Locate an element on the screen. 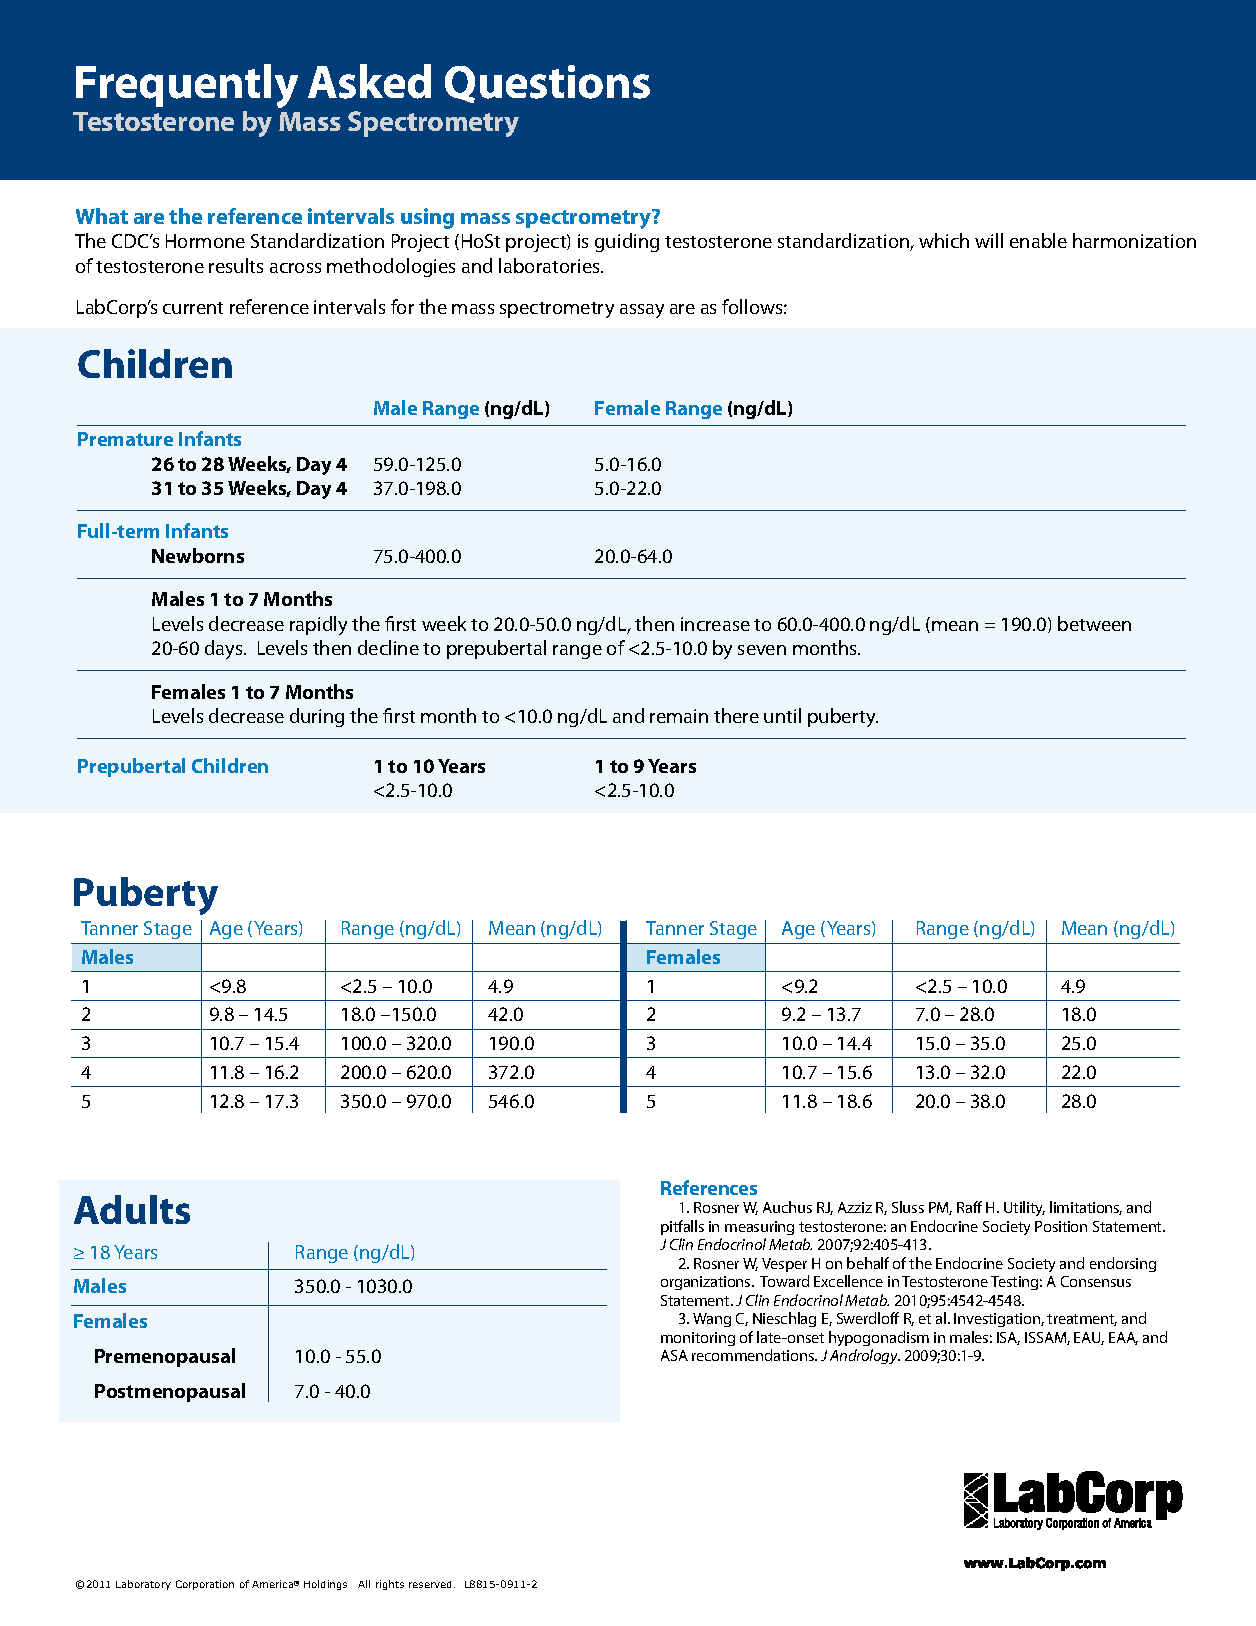  Adults is located at coordinates (132, 1209).
